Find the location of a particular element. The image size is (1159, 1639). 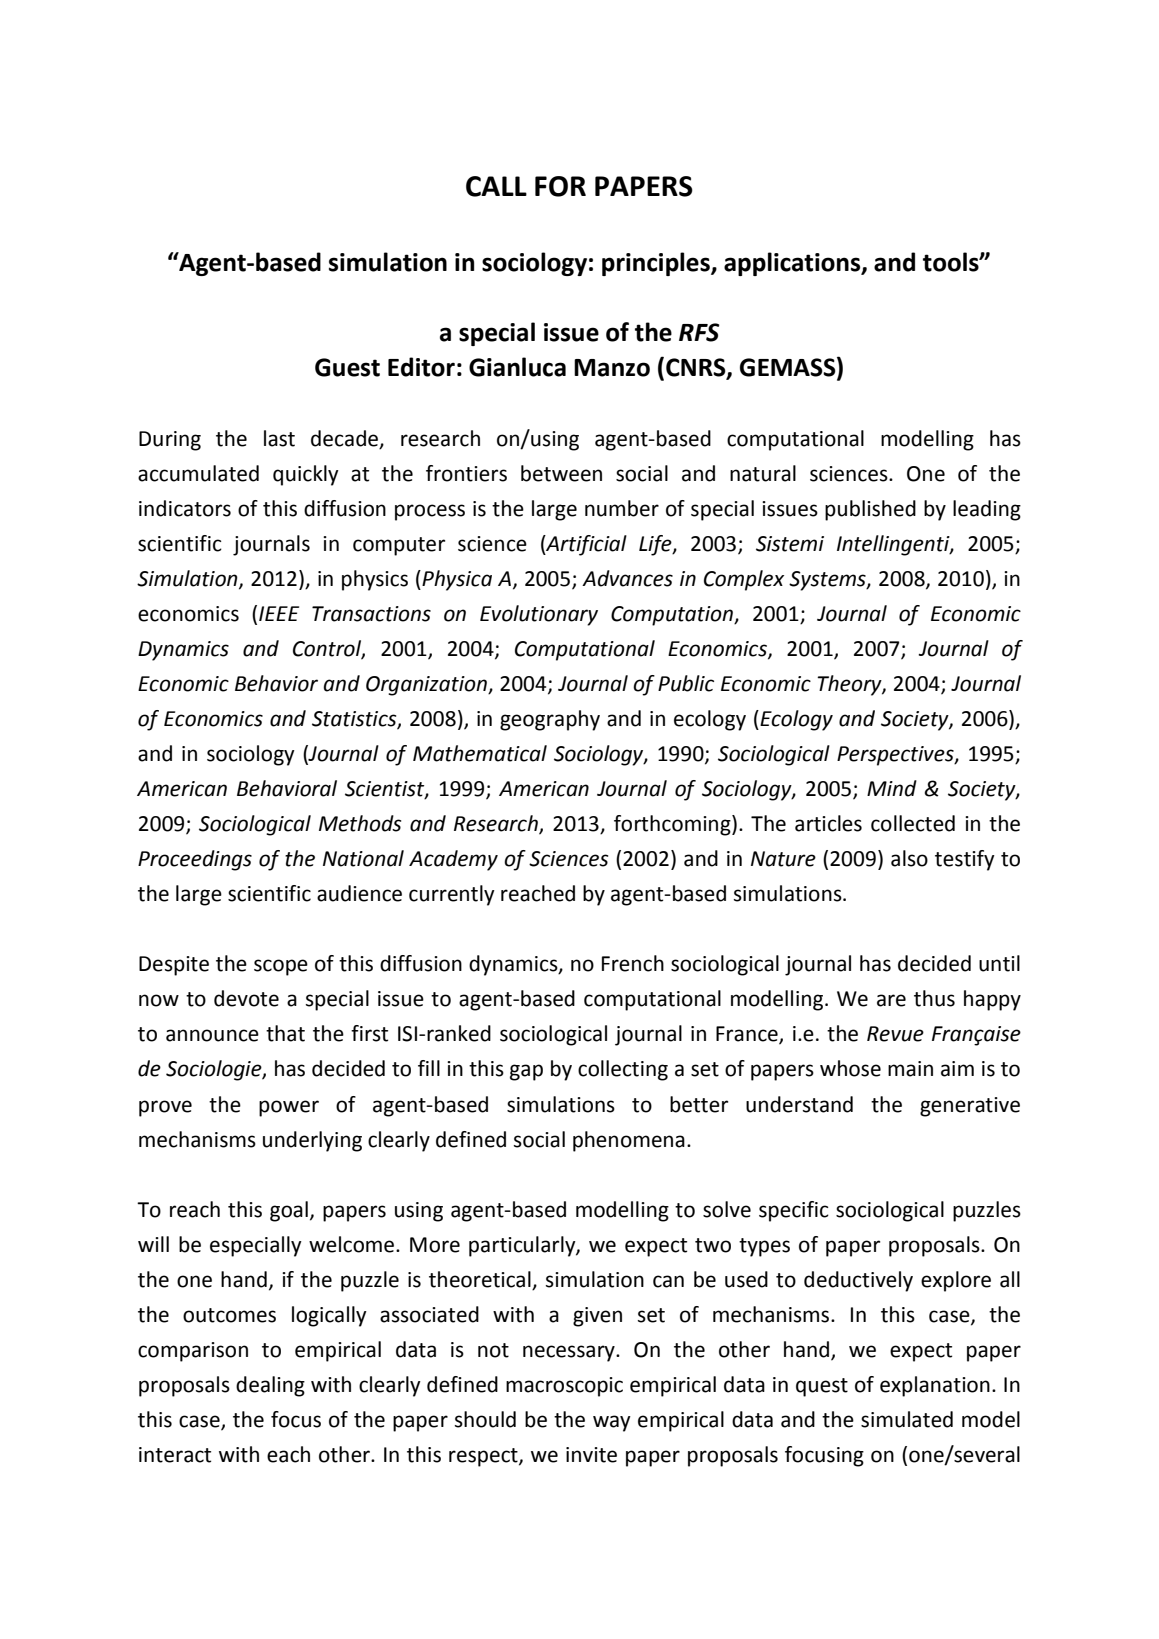

Guest is located at coordinates (347, 367).
